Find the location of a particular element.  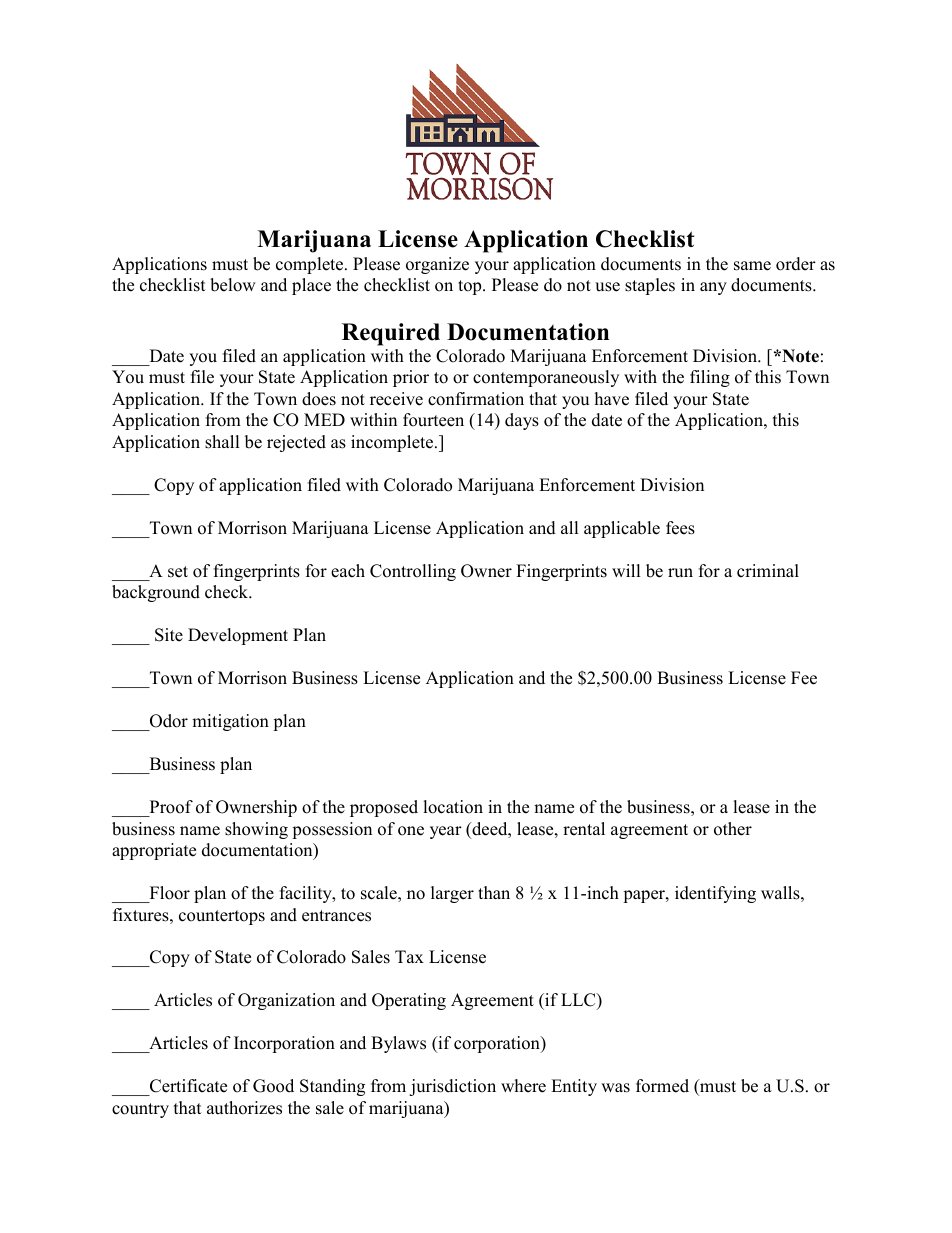

organize is located at coordinates (437, 265).
